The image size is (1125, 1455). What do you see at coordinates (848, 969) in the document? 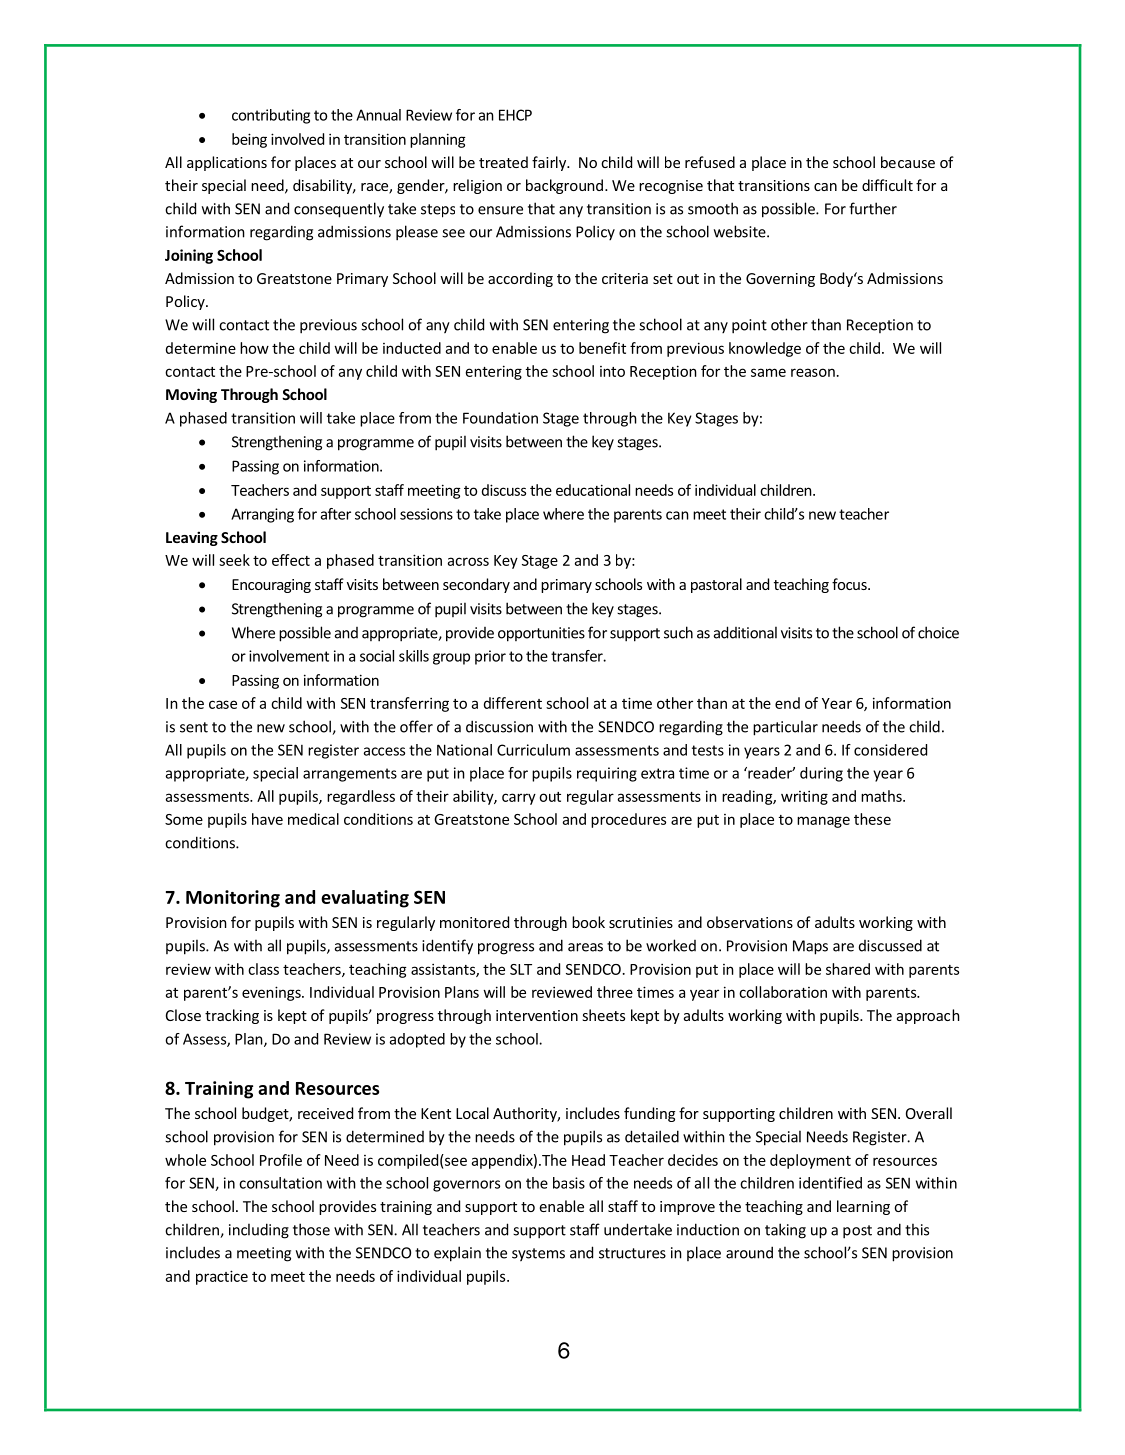
I see `shared` at bounding box center [848, 969].
